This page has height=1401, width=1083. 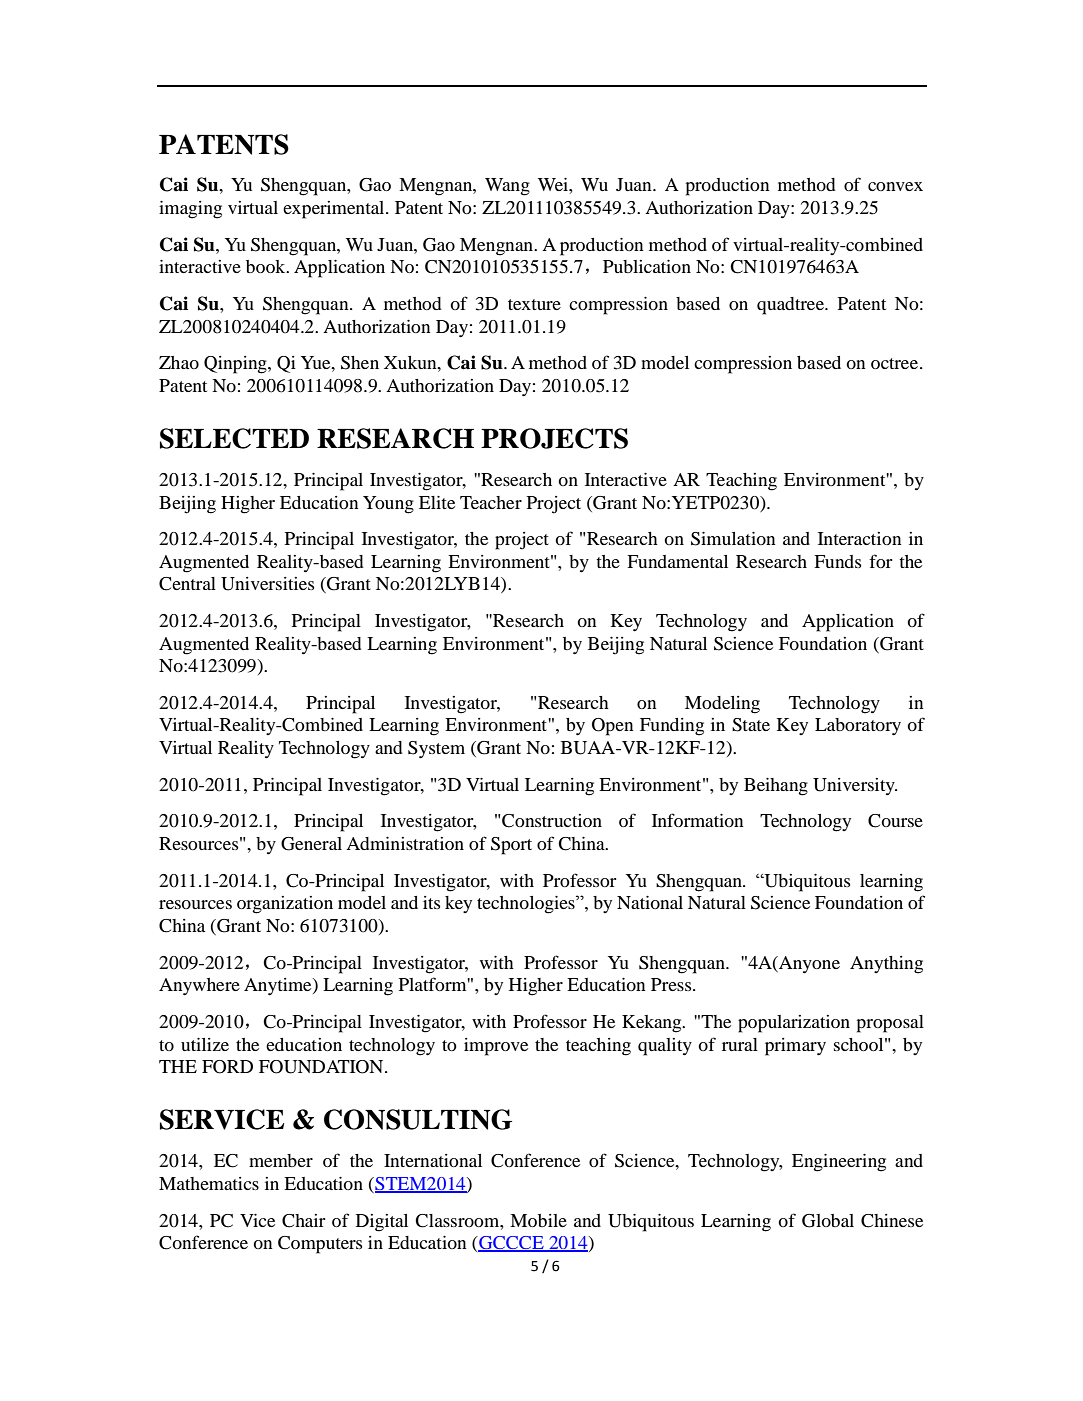 I want to click on Course, so click(x=895, y=821).
